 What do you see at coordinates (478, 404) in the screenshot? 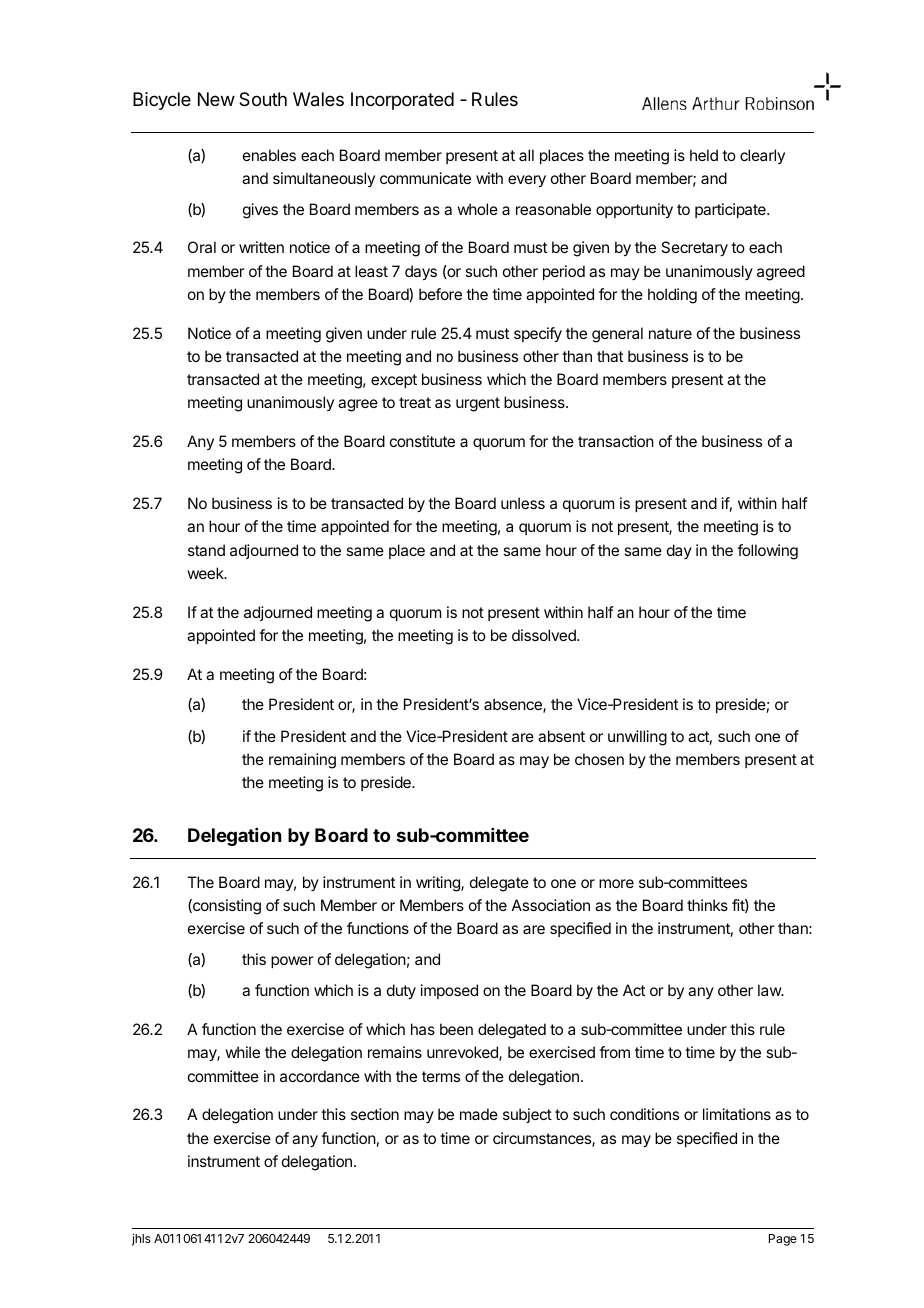
I see `urgent` at bounding box center [478, 404].
